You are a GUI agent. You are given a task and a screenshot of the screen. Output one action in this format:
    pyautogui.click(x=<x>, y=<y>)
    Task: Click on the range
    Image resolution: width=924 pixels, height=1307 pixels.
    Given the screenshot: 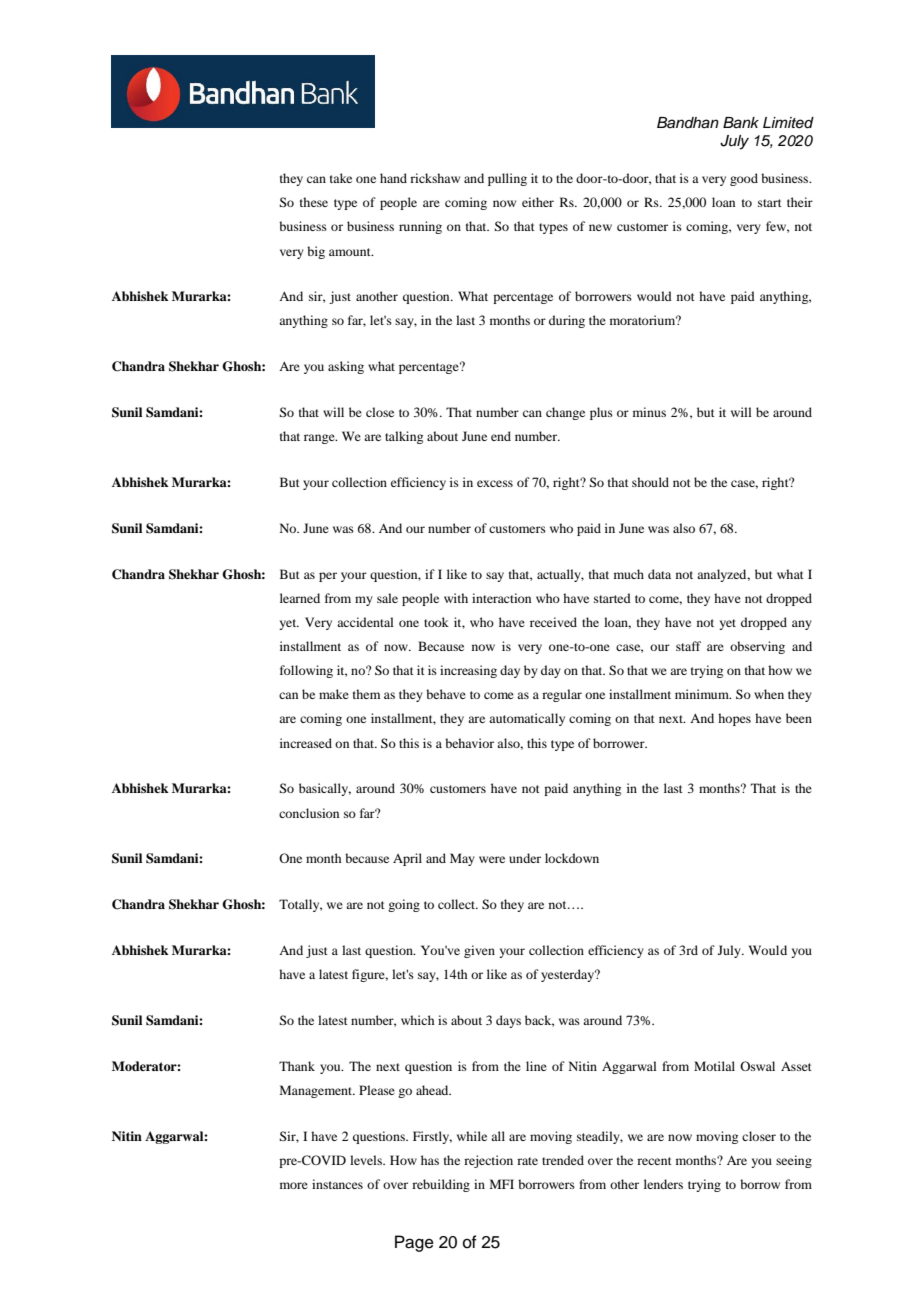 What is the action you would take?
    pyautogui.click(x=320, y=439)
